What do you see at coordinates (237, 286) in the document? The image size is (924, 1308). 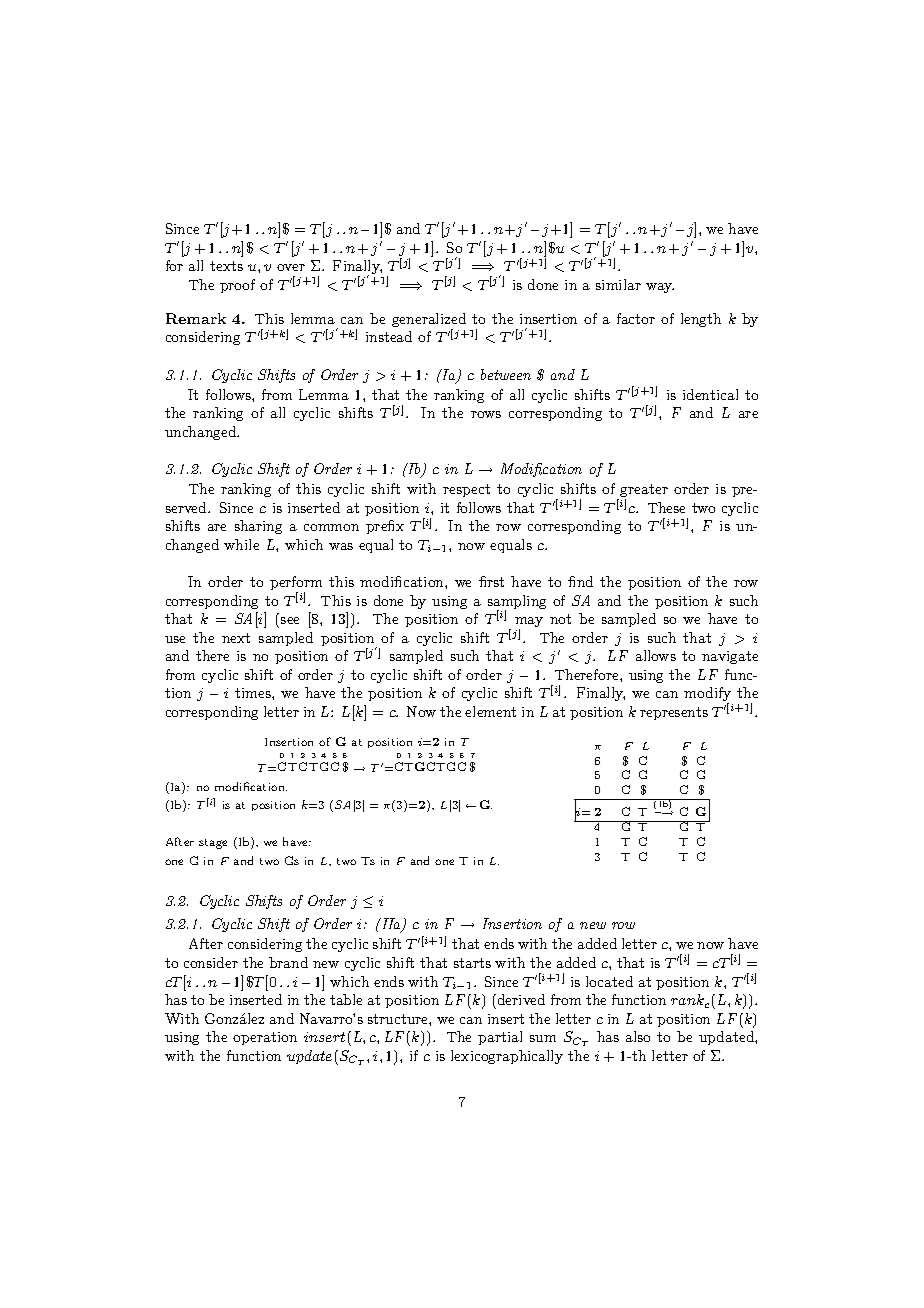 I see `proof` at bounding box center [237, 286].
